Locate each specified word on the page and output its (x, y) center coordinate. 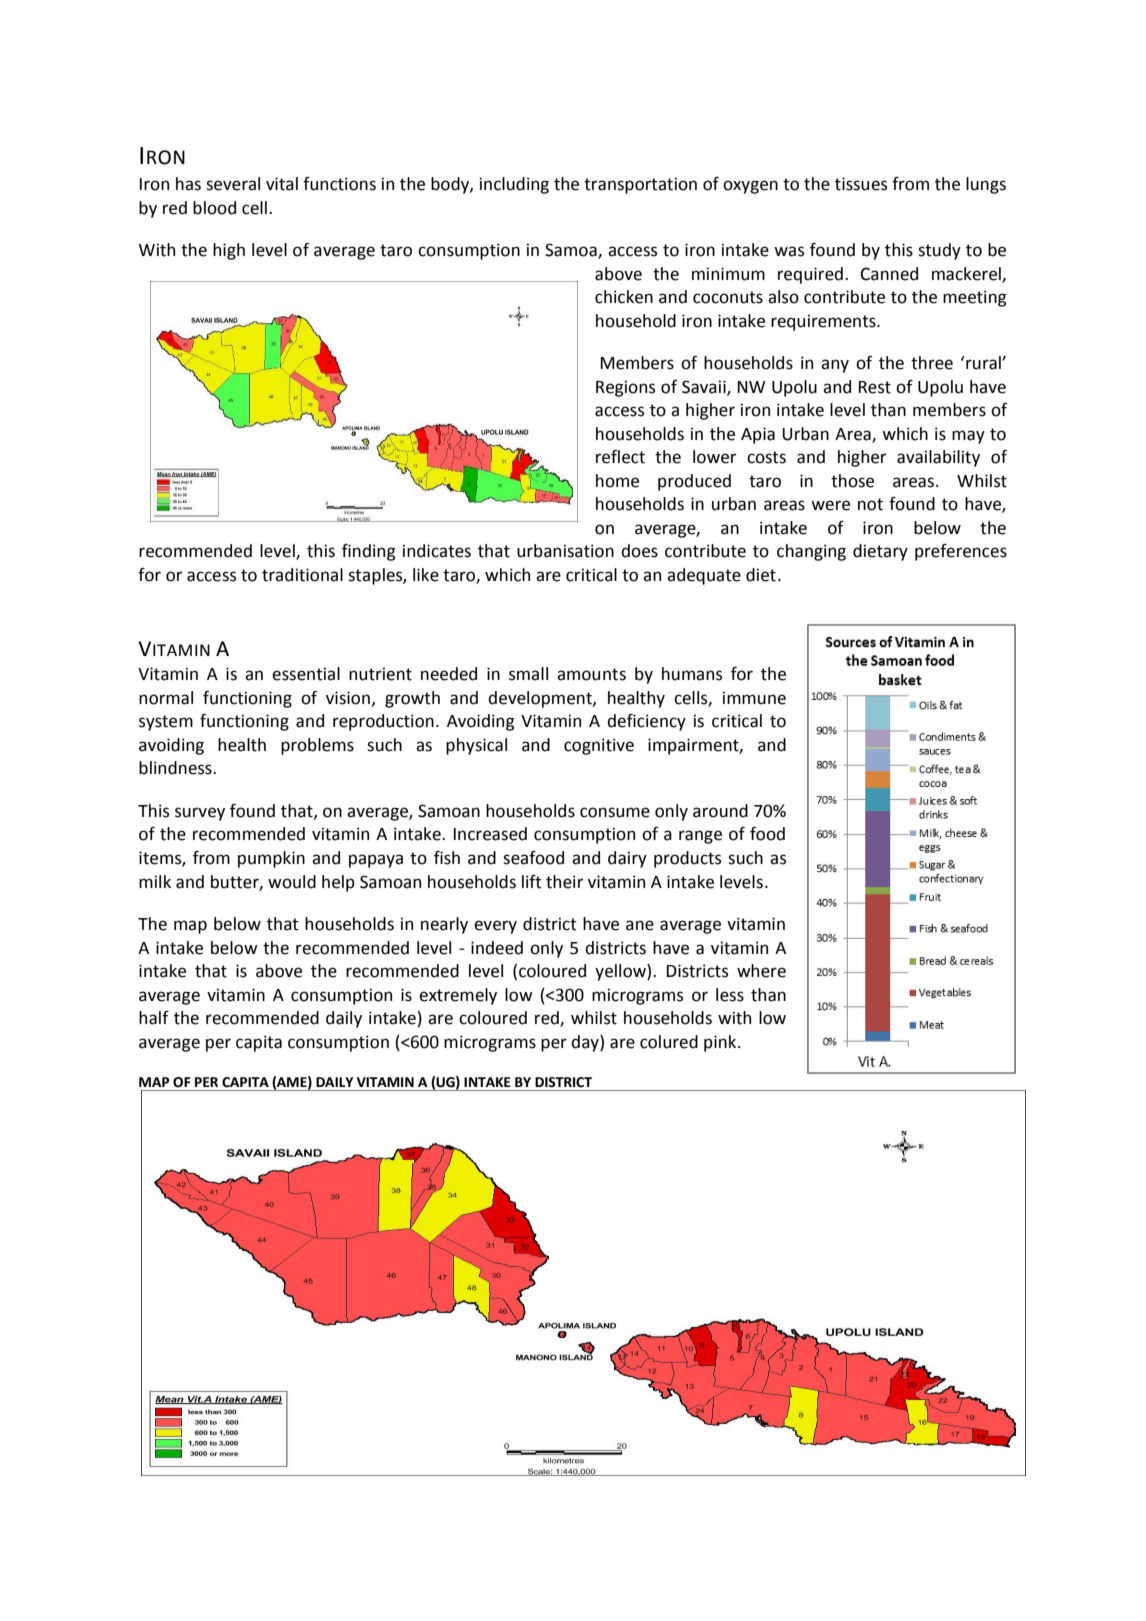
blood (214, 208)
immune (754, 698)
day (586, 1043)
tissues (861, 184)
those (852, 481)
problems (317, 746)
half (154, 1018)
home (617, 481)
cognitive (599, 746)
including (514, 185)
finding (369, 552)
